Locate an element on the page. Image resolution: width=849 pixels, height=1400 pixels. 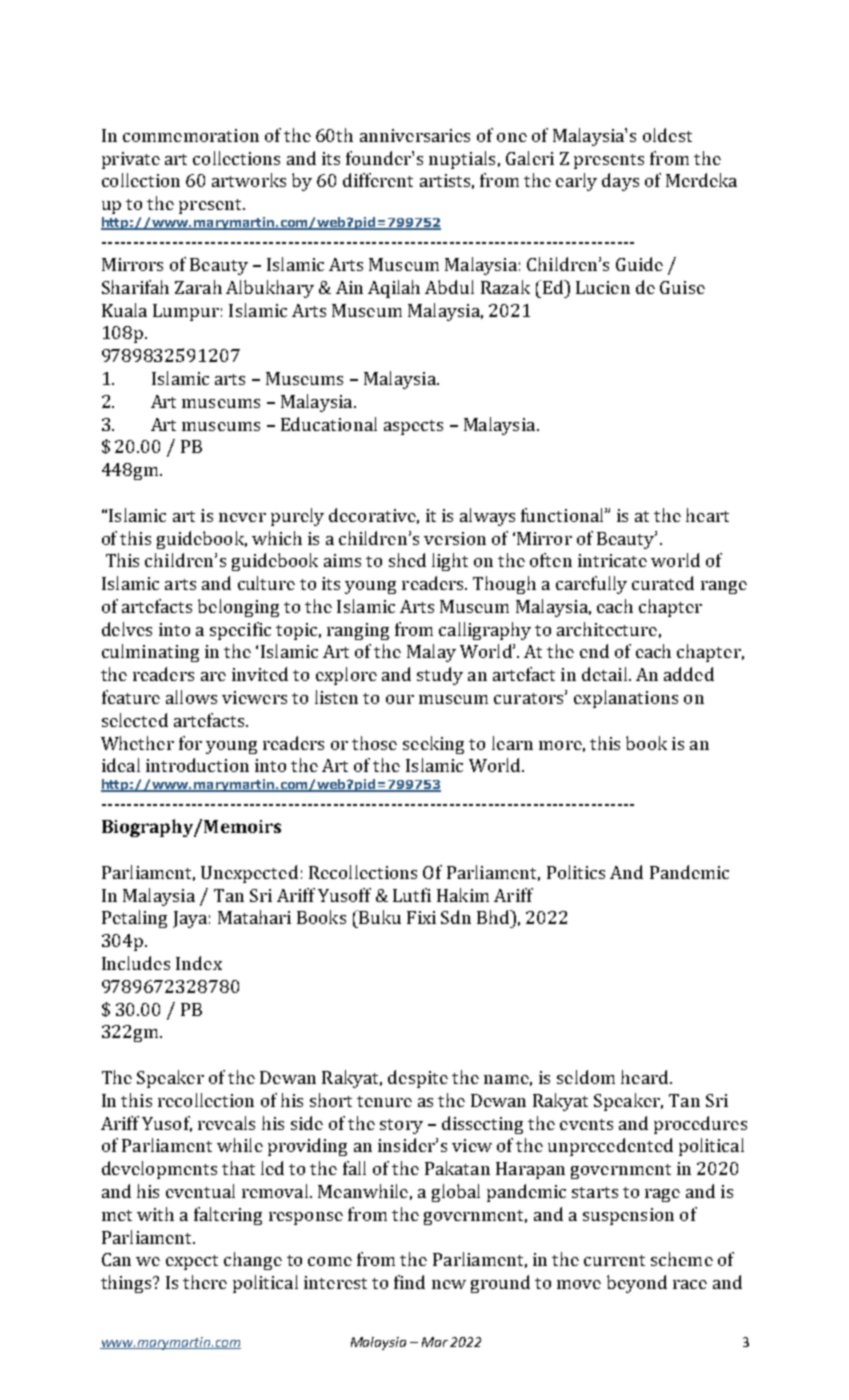
intricate is located at coordinates (612, 560).
